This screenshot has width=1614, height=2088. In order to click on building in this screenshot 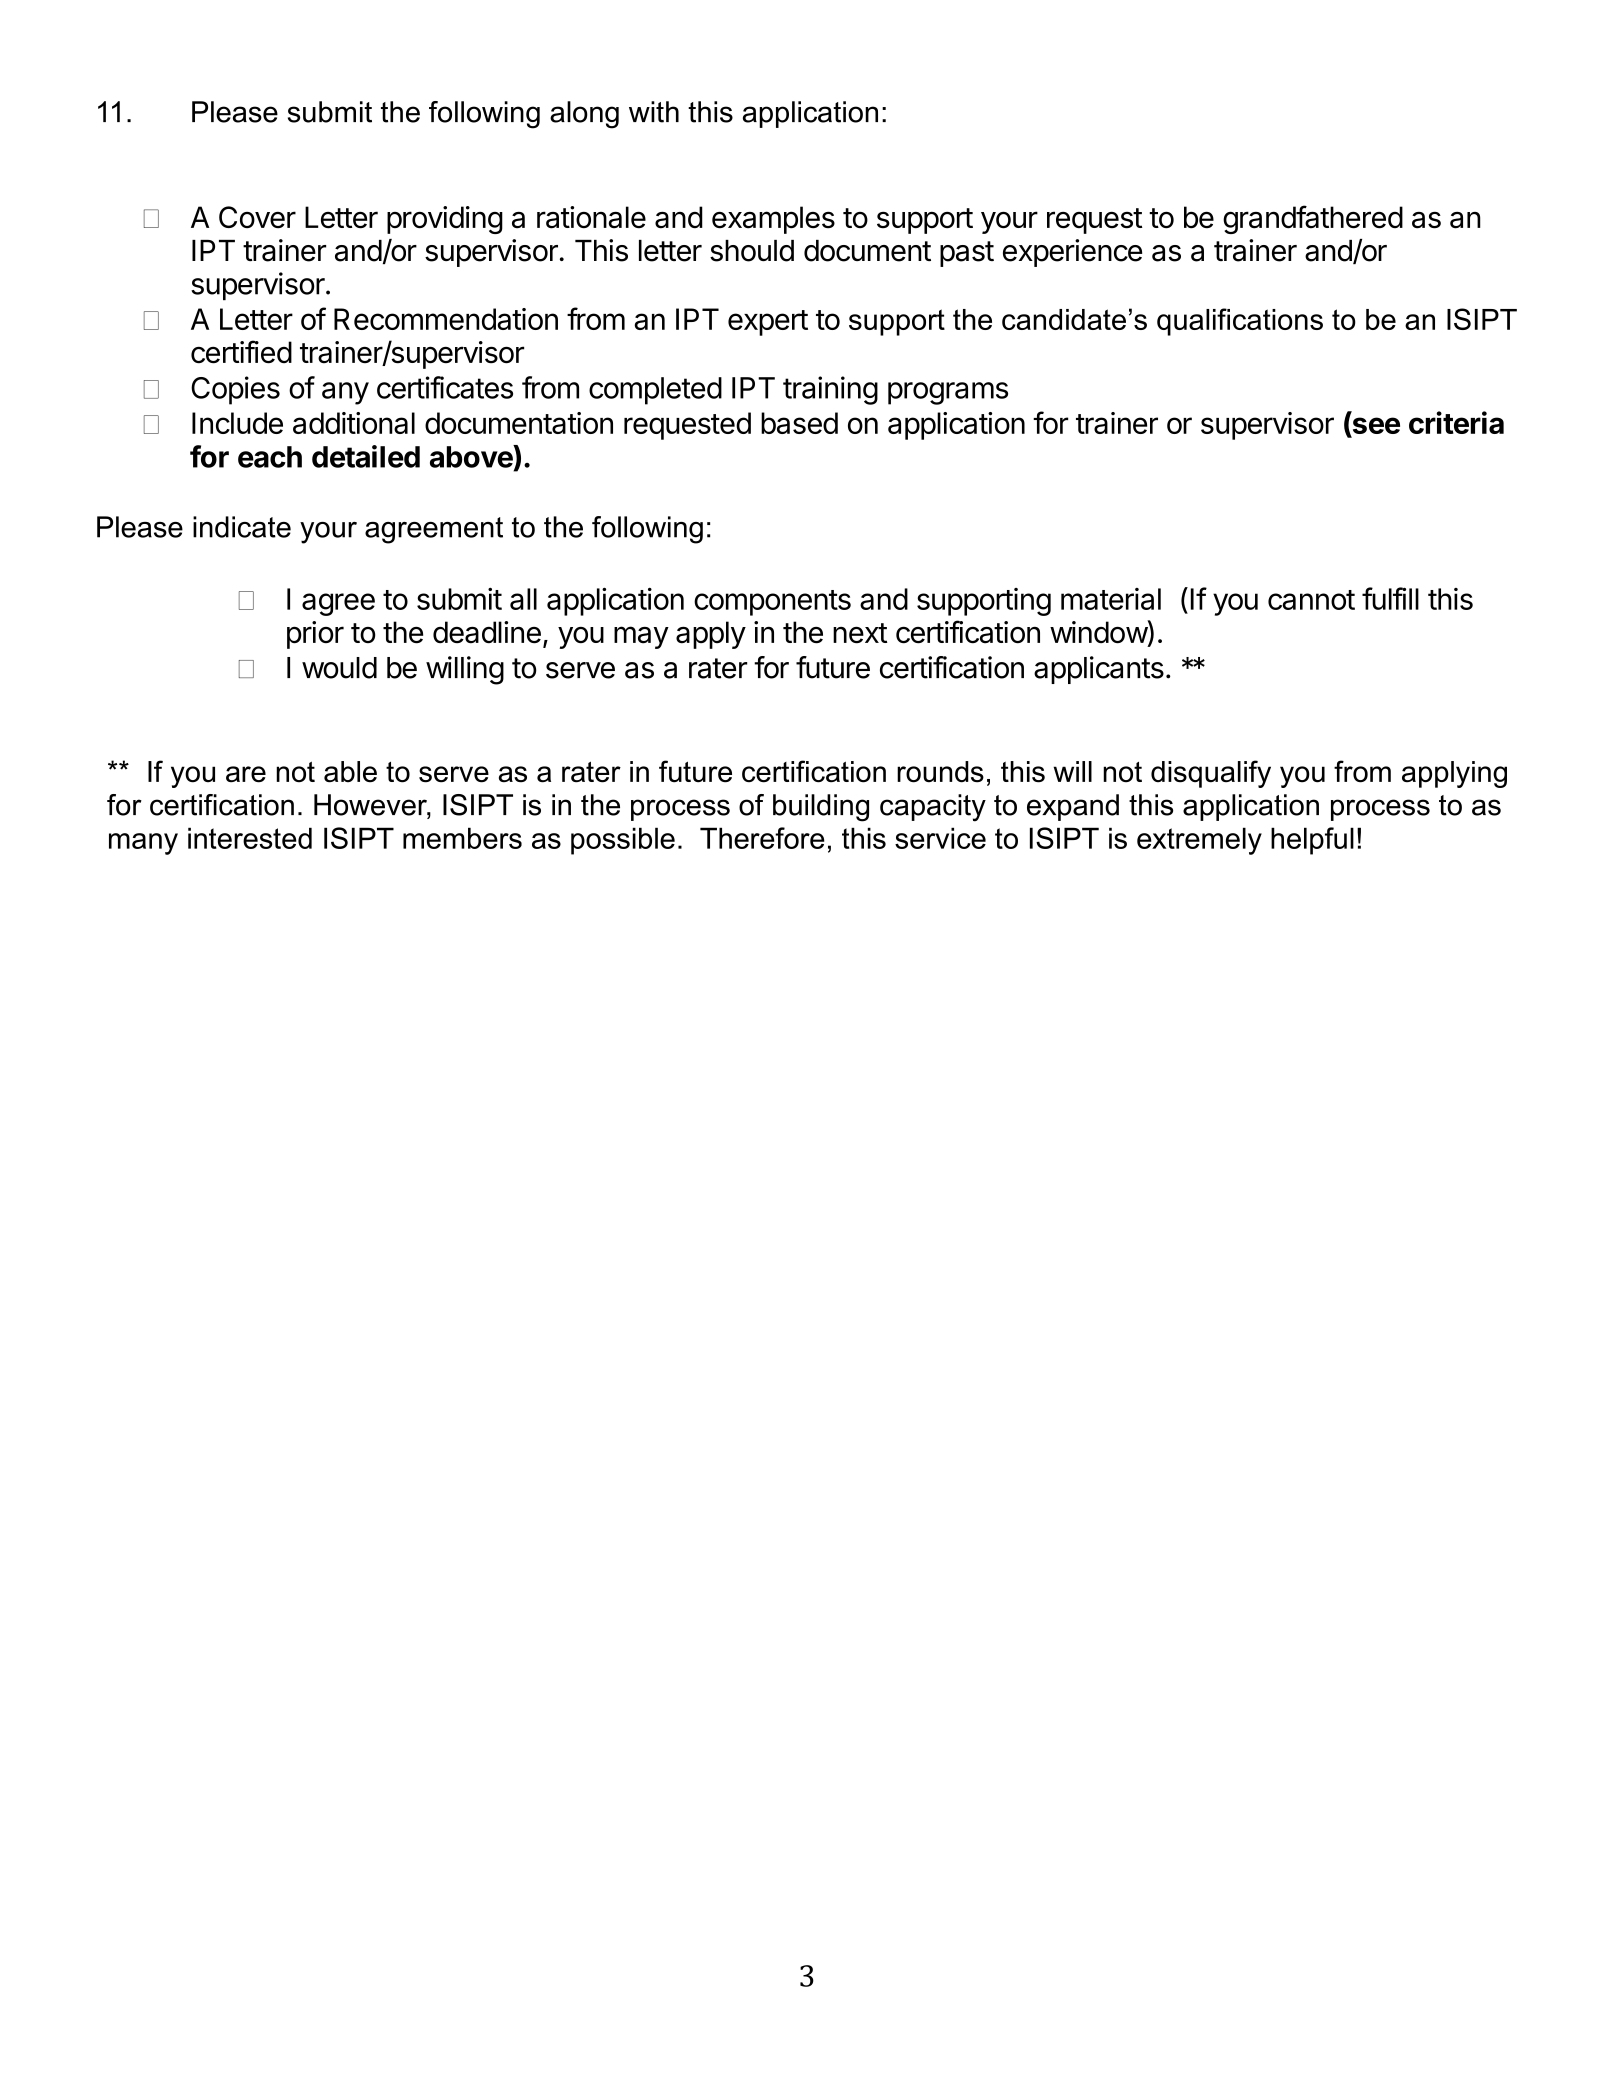, I will do `click(821, 808)`.
